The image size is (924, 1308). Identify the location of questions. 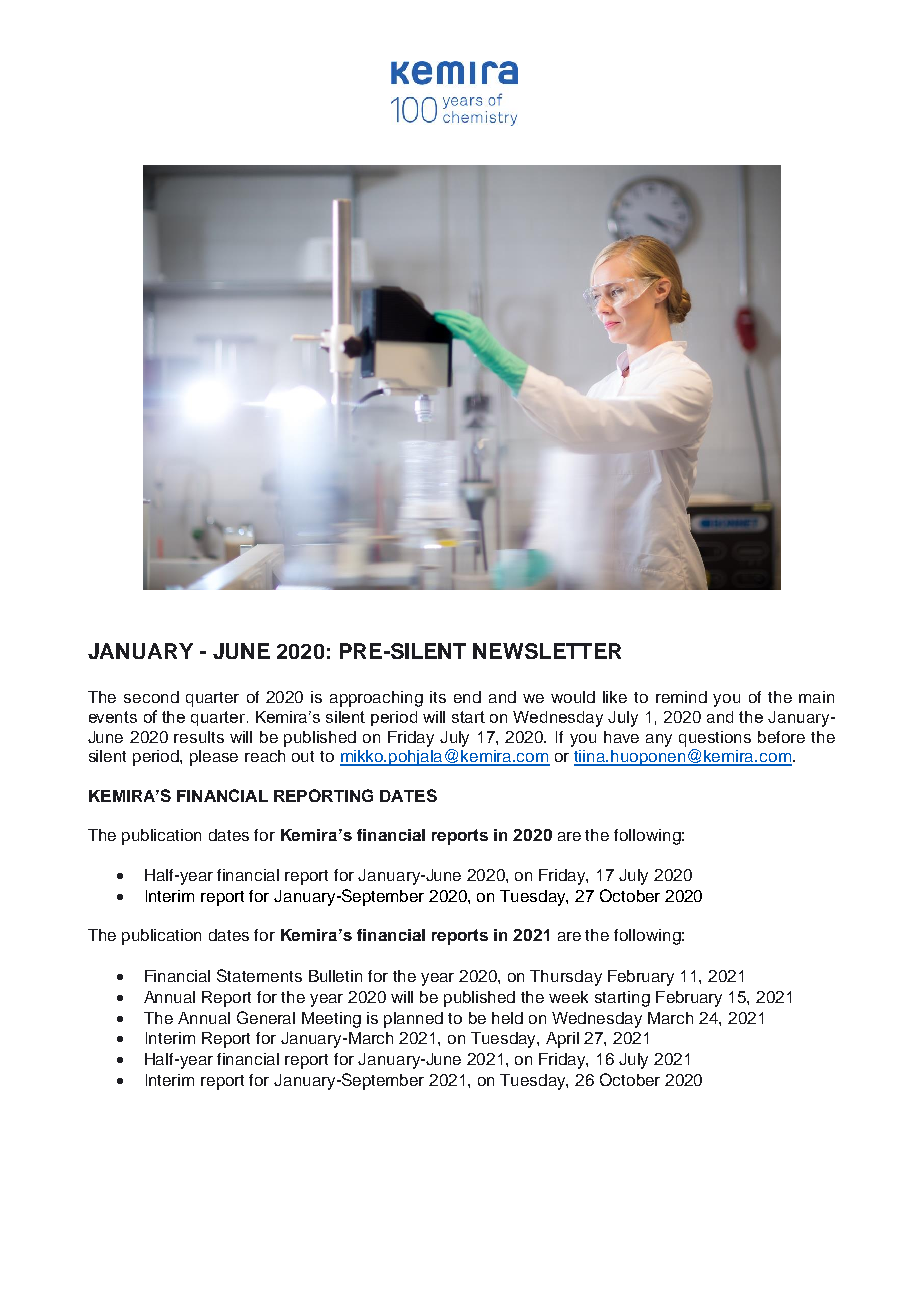
(715, 739).
